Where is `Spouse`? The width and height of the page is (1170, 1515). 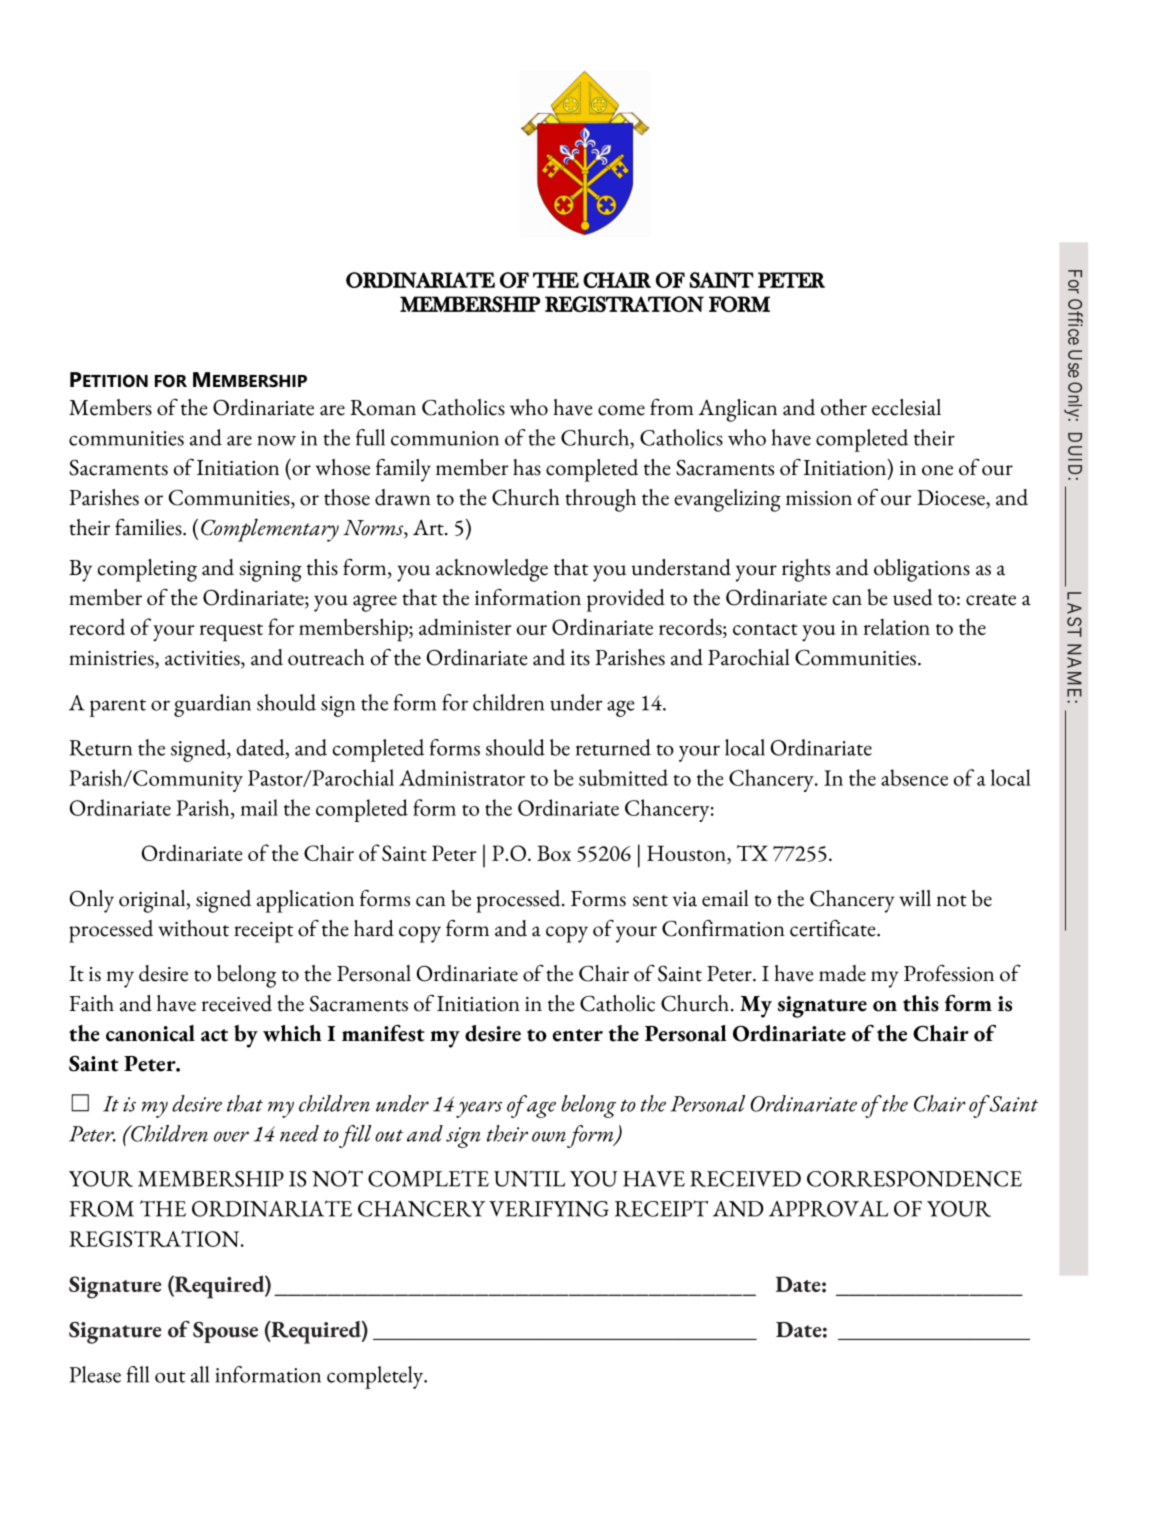 Spouse is located at coordinates (225, 1332).
